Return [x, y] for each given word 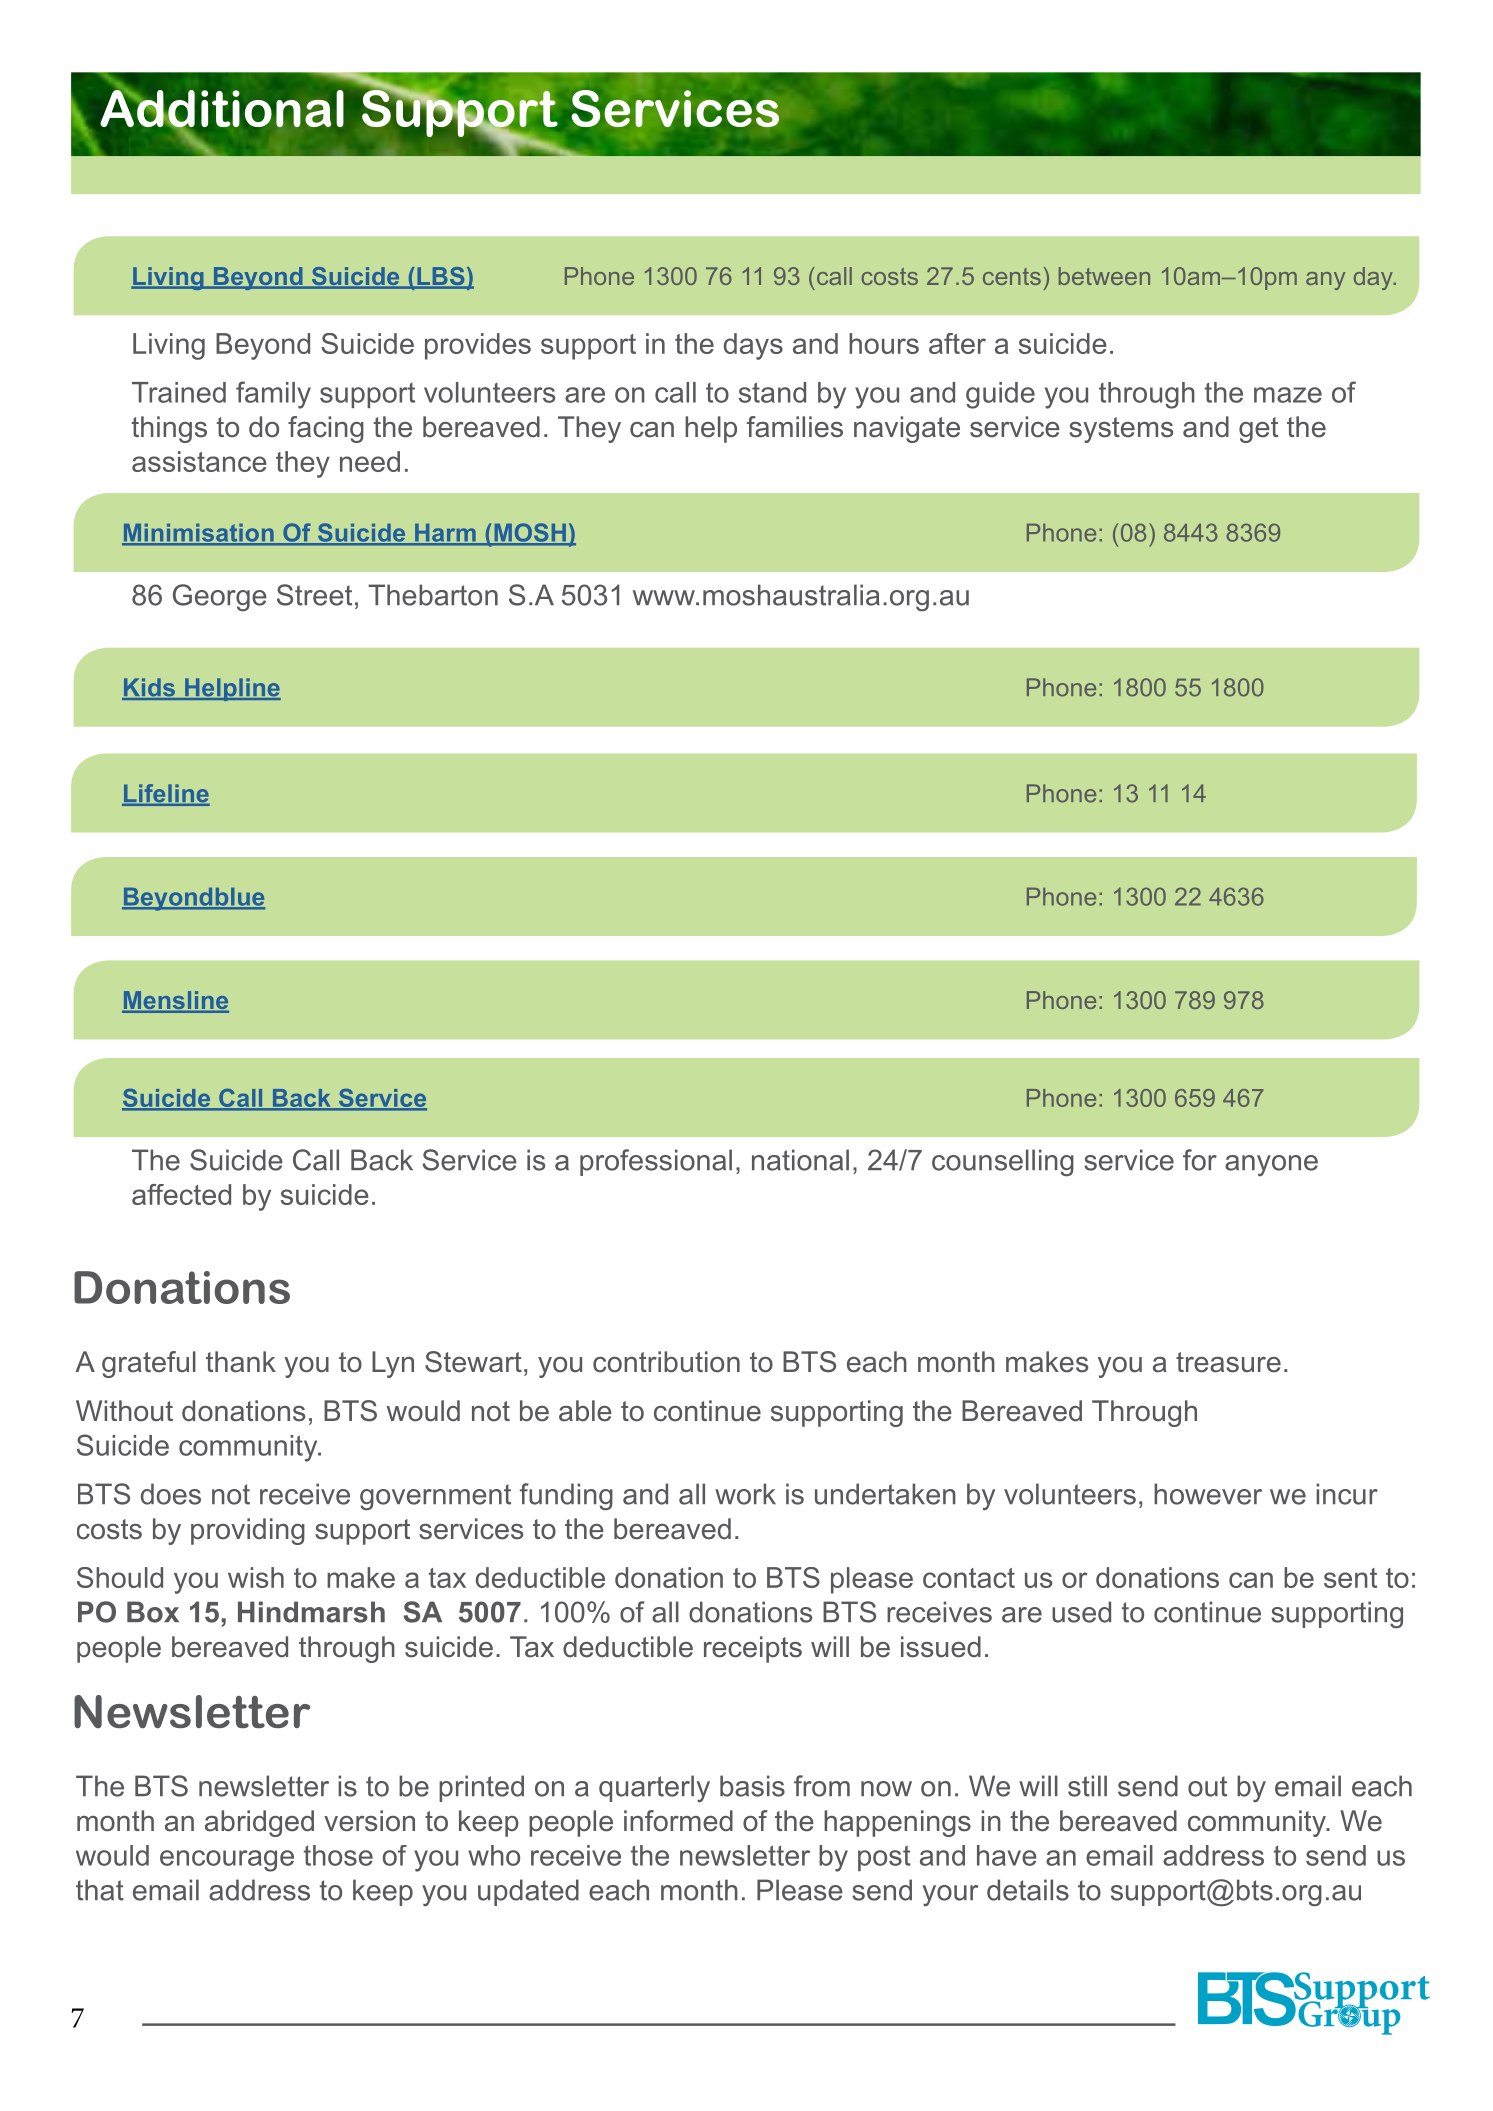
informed [678, 1821]
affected [181, 1194]
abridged [259, 1823]
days [753, 346]
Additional [222, 109]
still [1087, 1786]
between [1104, 276]
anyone [1271, 1165]
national [800, 1160]
